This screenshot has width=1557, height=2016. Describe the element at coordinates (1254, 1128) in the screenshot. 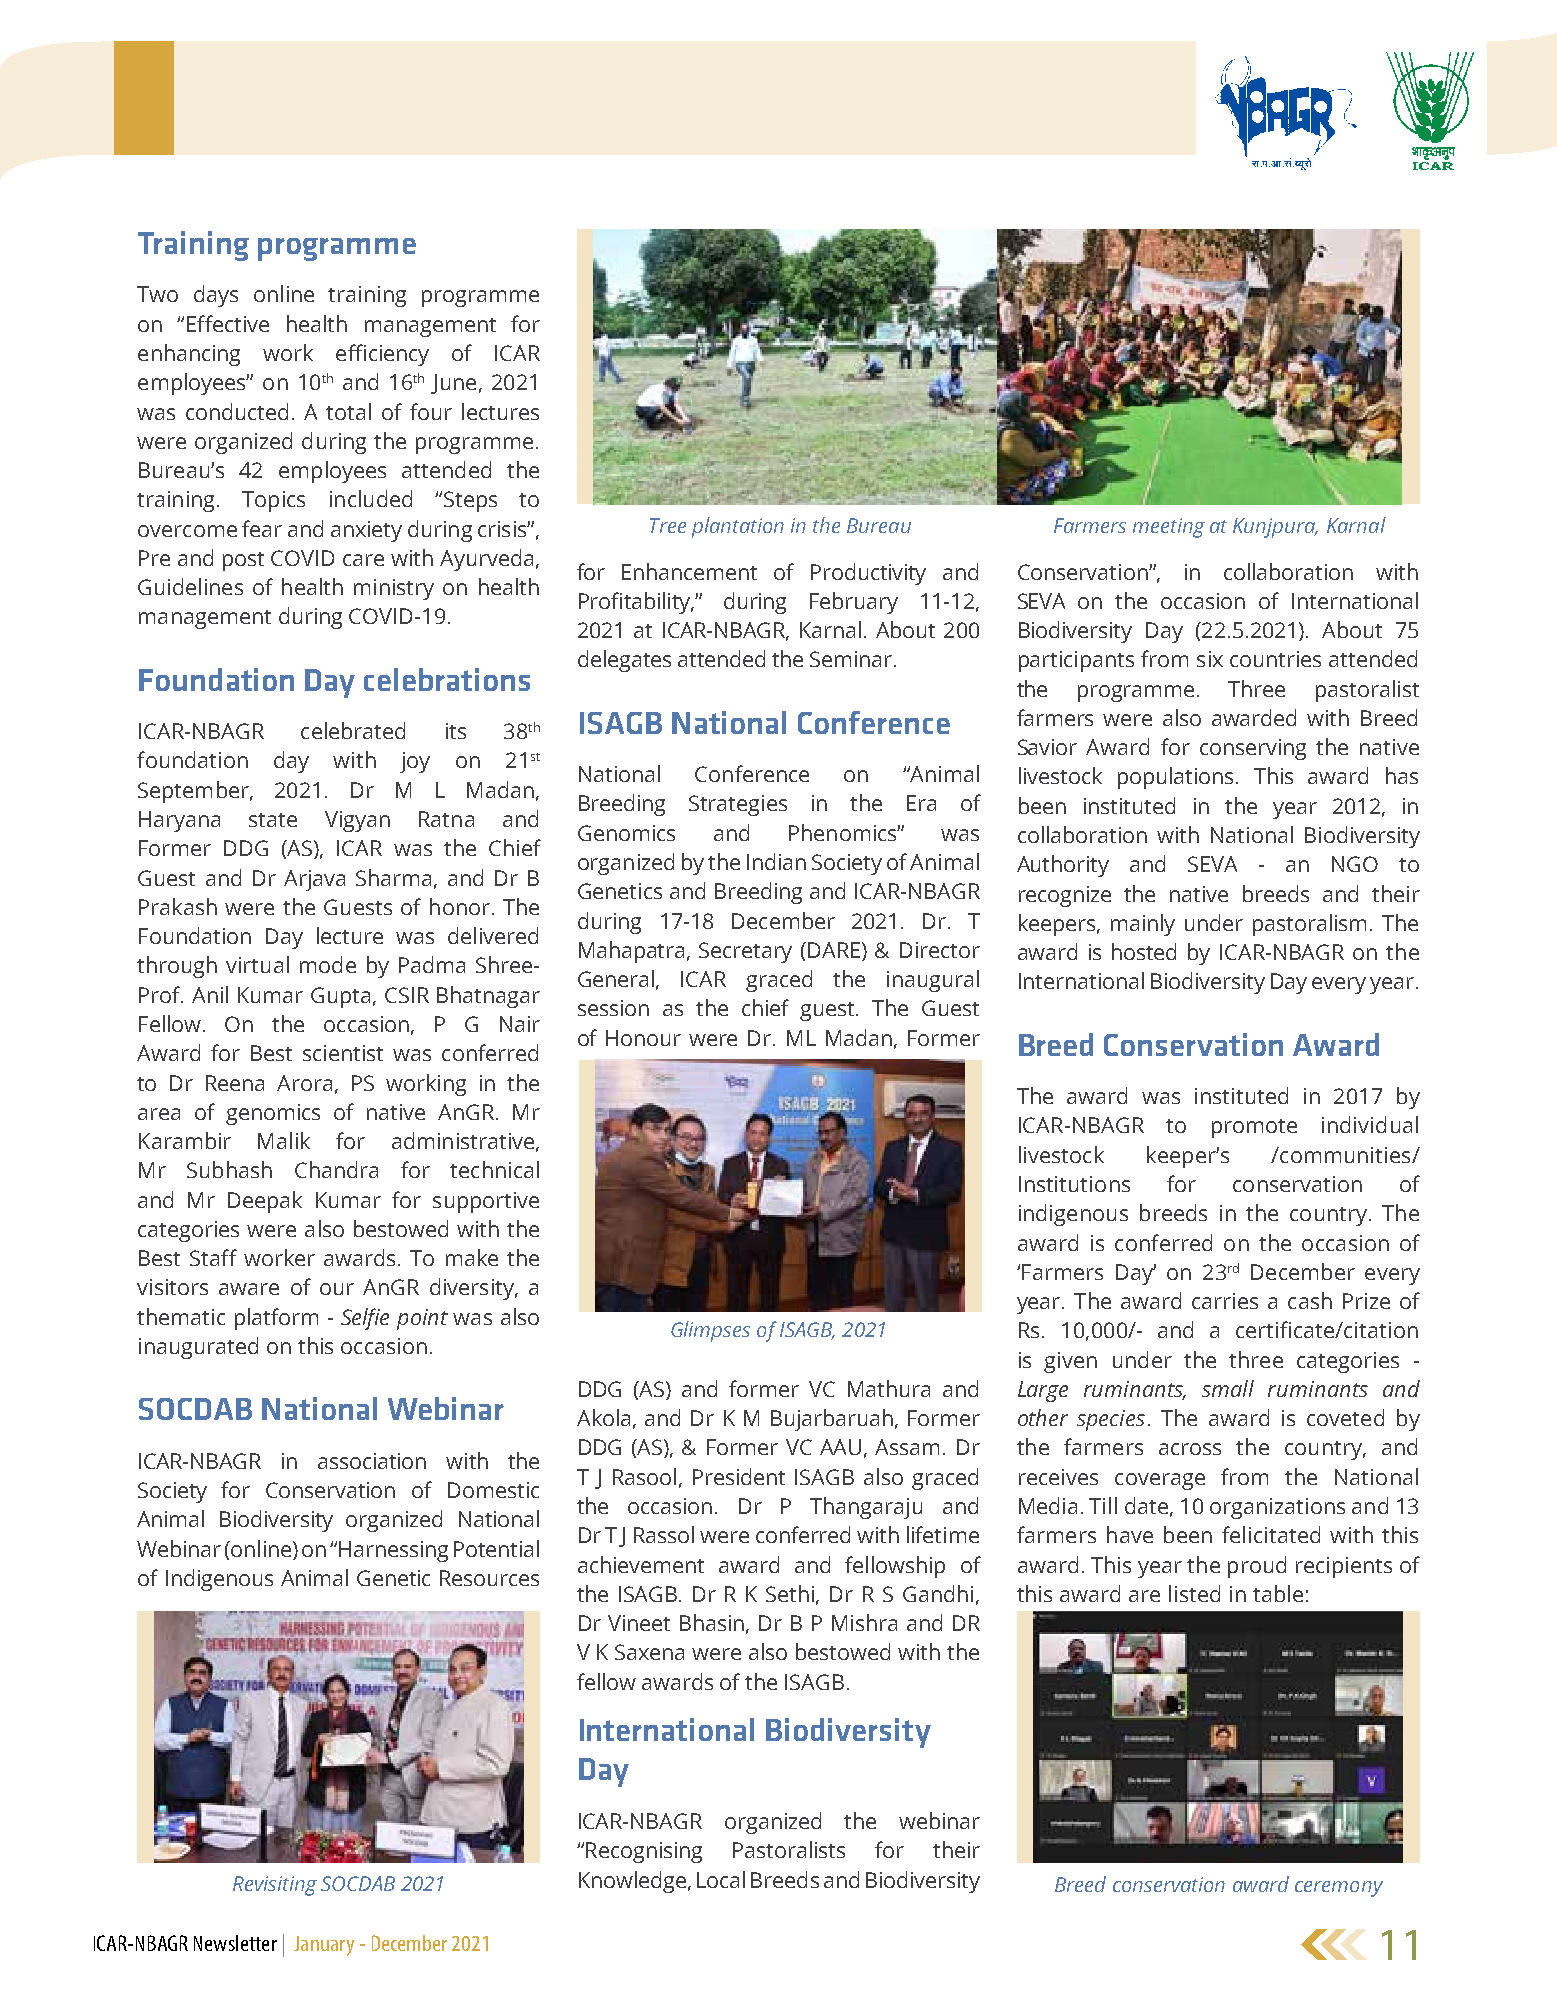

I see `promote` at that location.
